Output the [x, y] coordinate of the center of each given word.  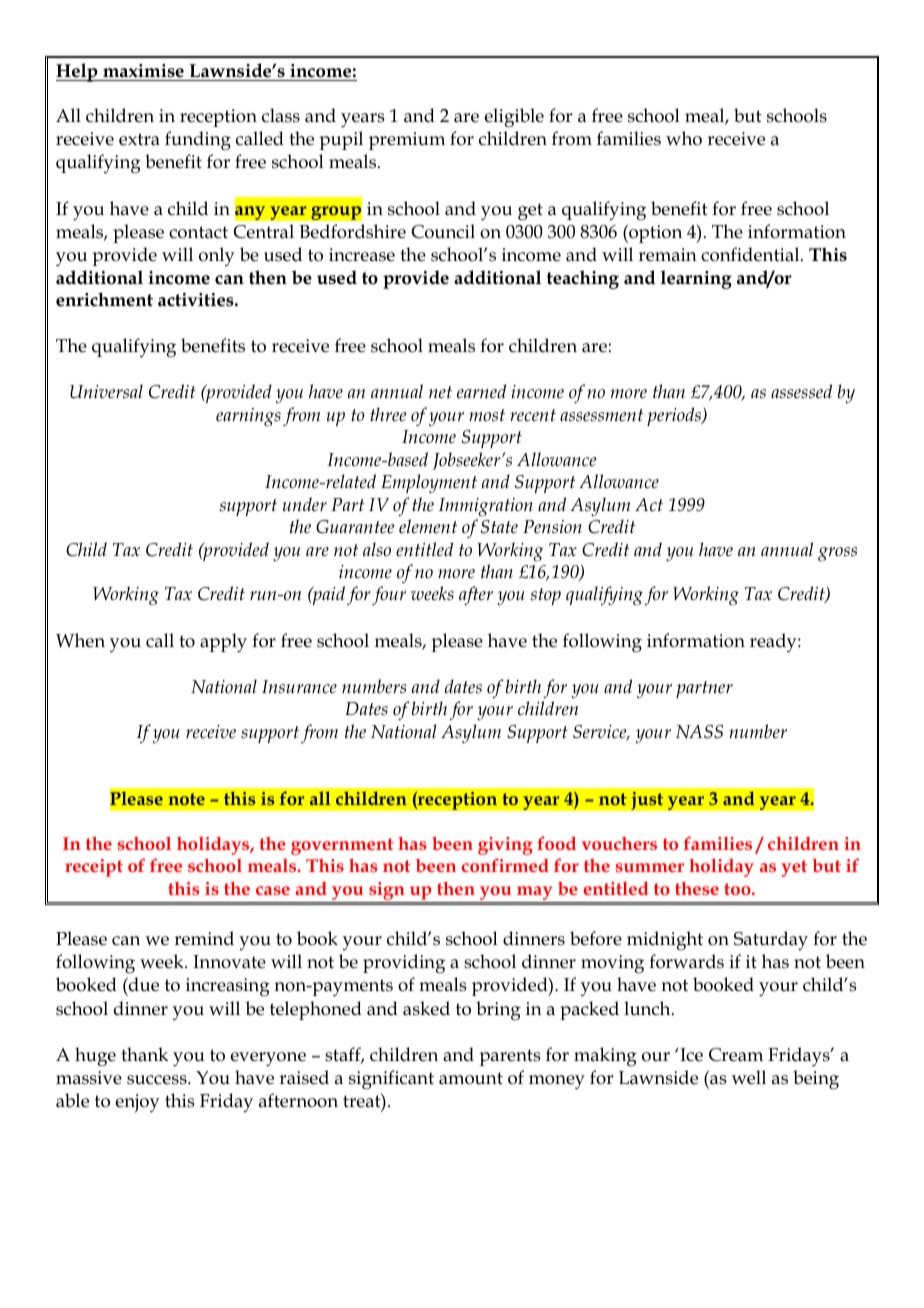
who [684, 138]
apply [223, 643]
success [158, 1080]
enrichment [104, 299]
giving [505, 846]
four [389, 595]
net [440, 392]
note [186, 799]
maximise [143, 71]
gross [837, 554]
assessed [801, 391]
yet [794, 868]
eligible [514, 118]
